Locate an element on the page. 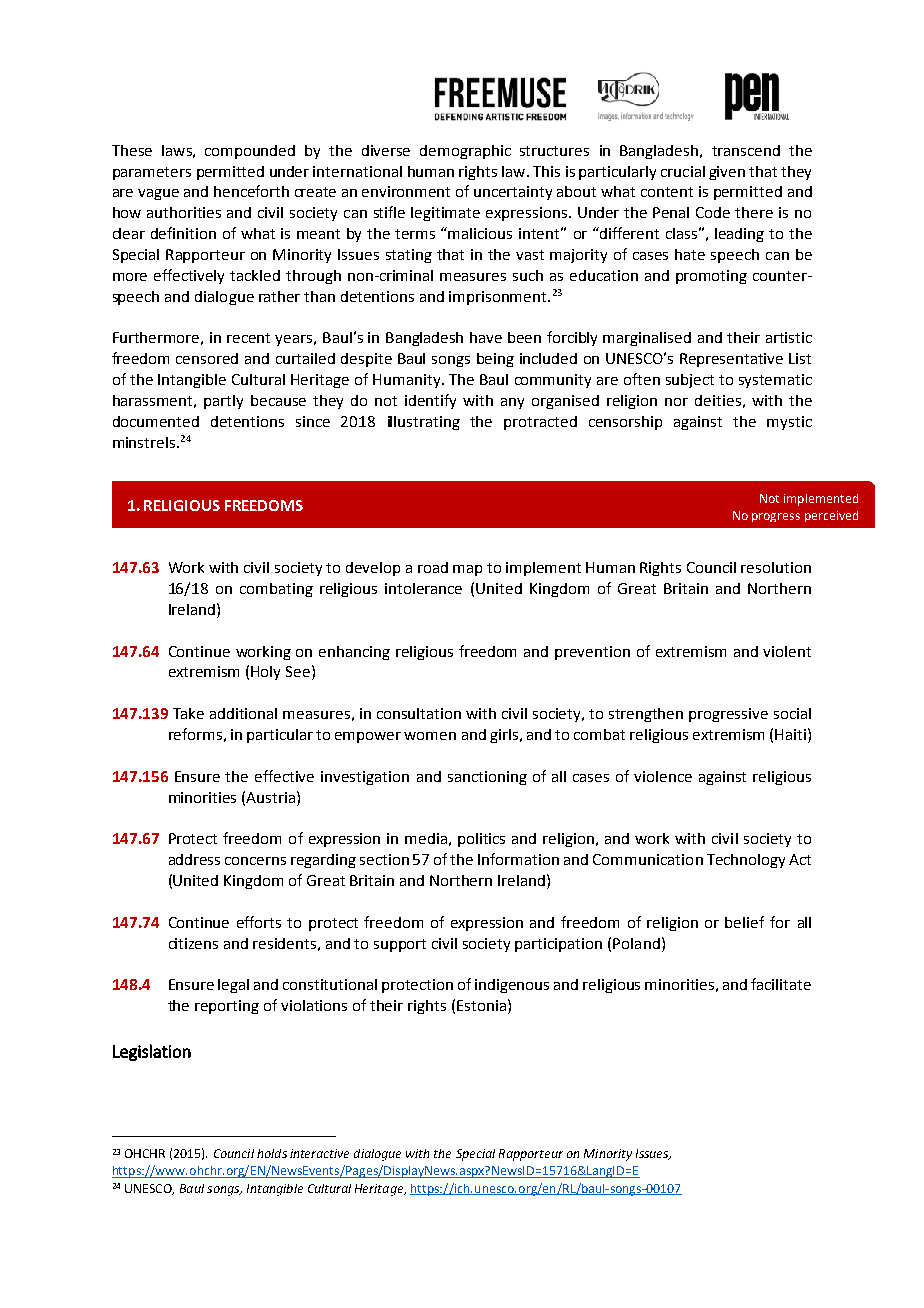  develop is located at coordinates (373, 569).
